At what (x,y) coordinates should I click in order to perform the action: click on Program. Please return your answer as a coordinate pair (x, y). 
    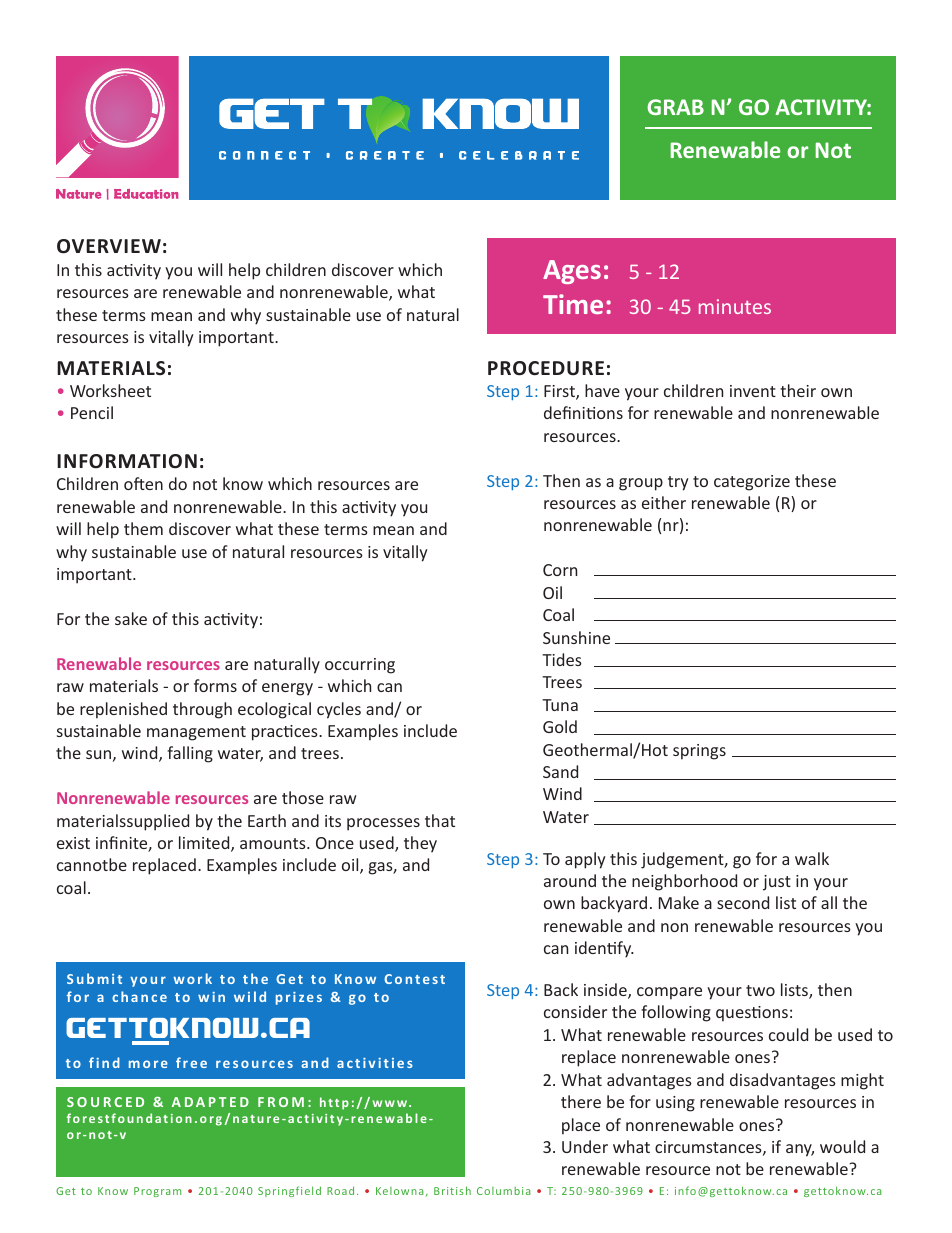
    Looking at the image, I should click on (157, 1192).
